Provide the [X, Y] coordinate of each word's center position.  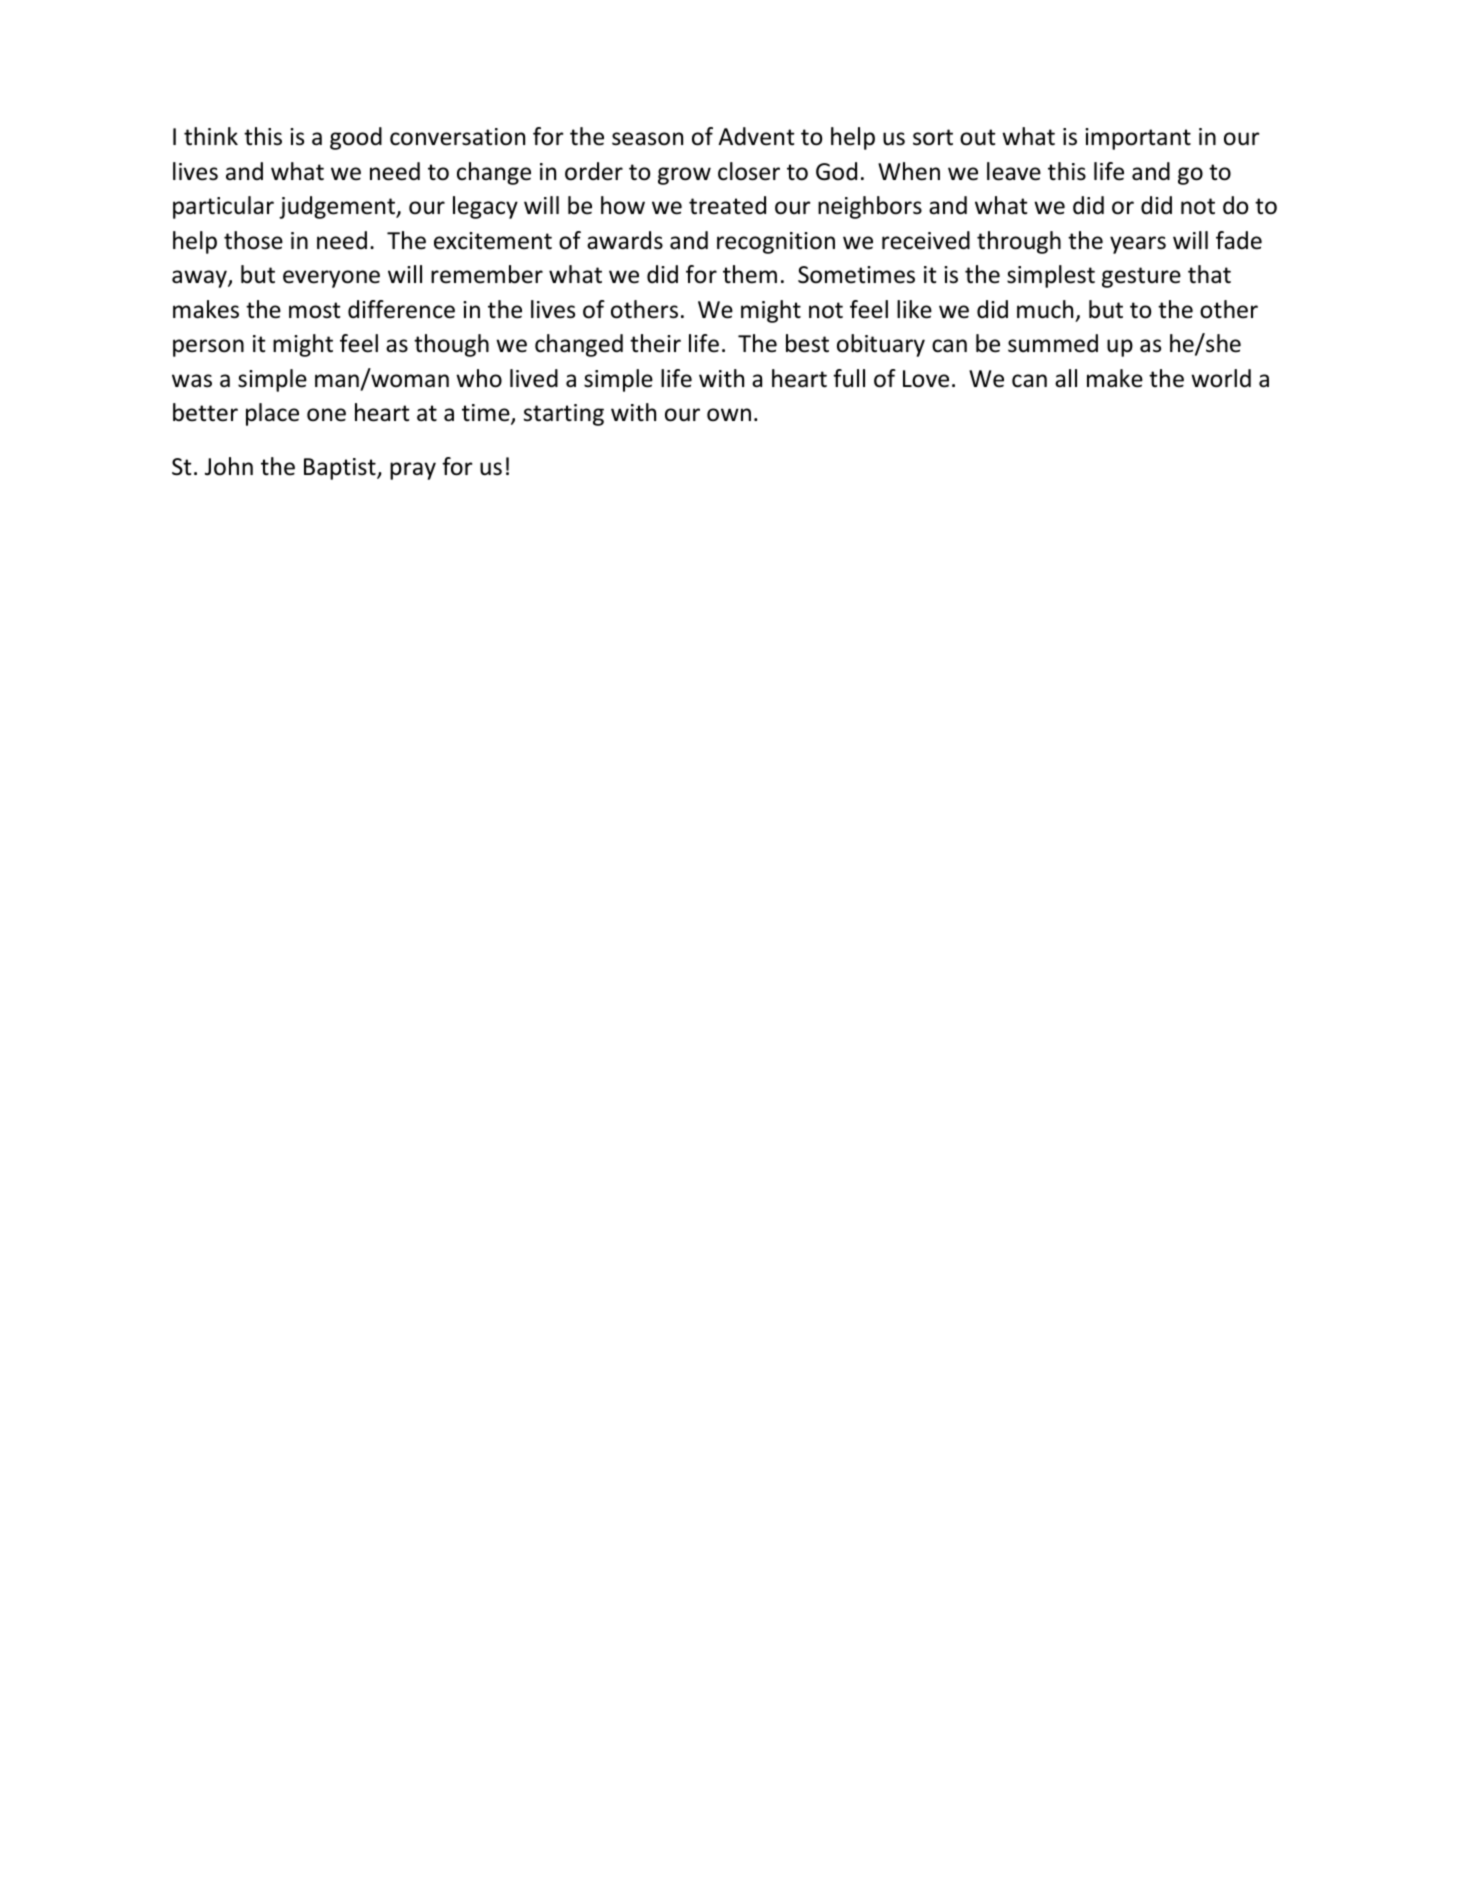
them [750, 274]
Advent [756, 136]
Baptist [341, 469]
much [1045, 309]
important [1138, 139]
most [314, 310]
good [356, 138]
